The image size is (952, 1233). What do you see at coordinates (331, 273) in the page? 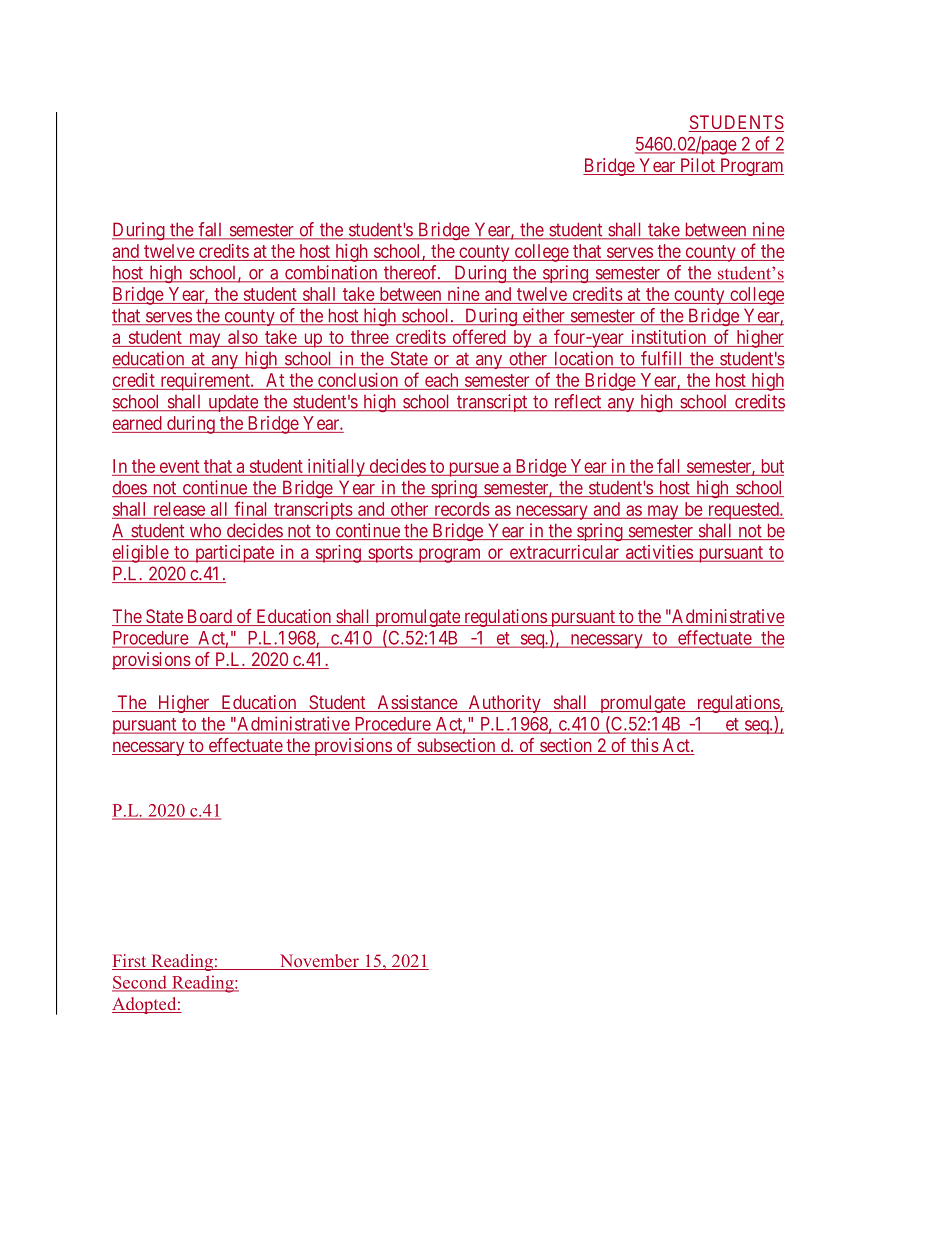
I see `combination` at bounding box center [331, 273].
